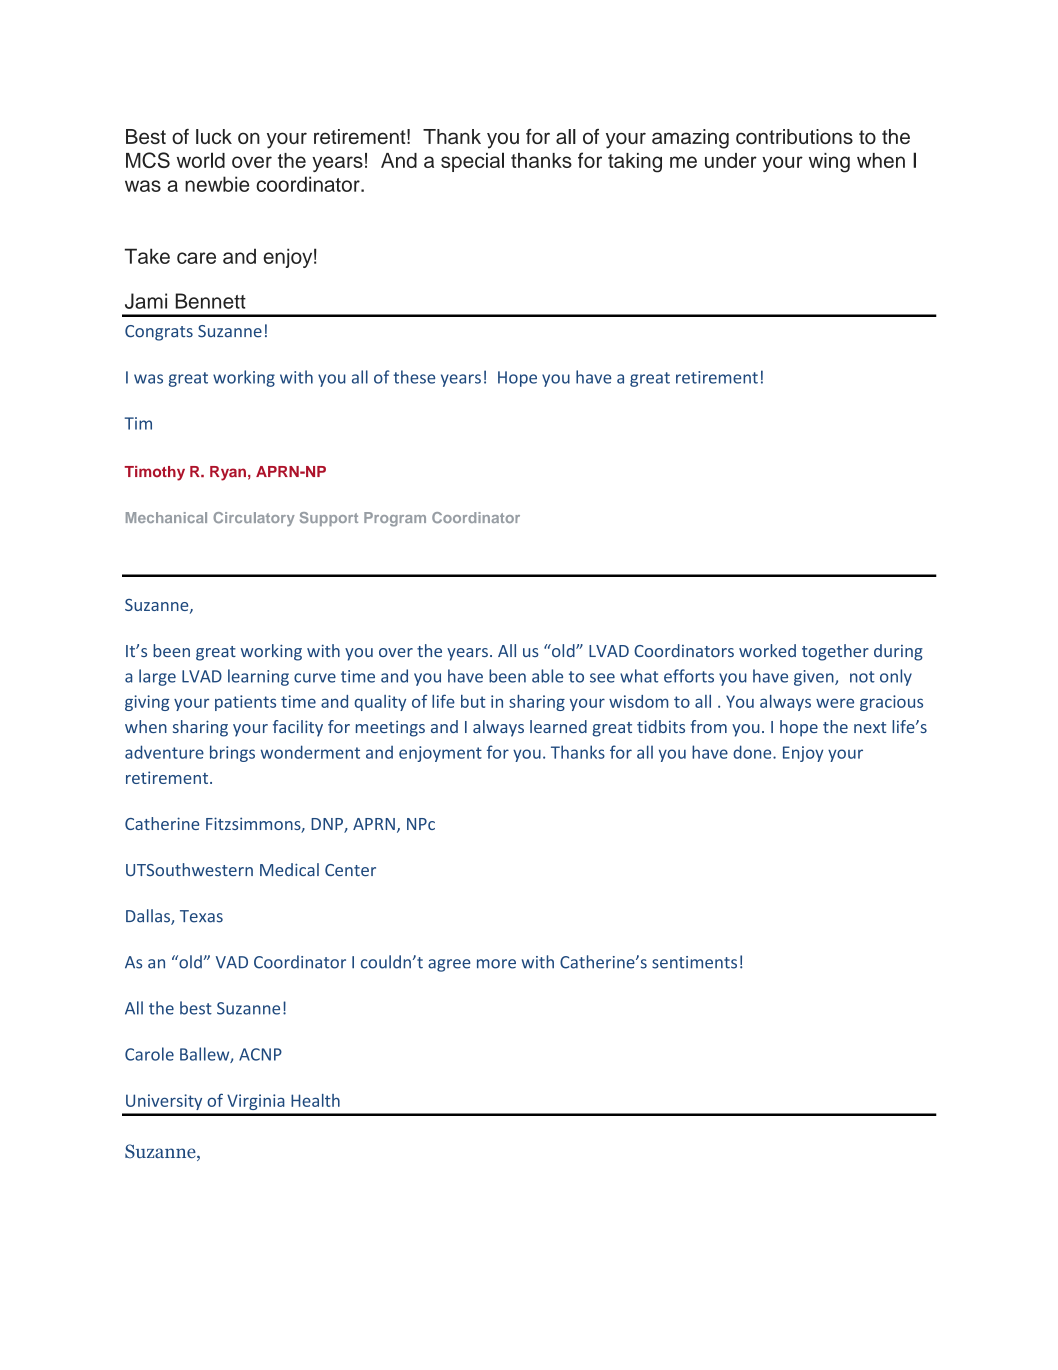  What do you see at coordinates (496, 964) in the screenshot?
I see `more` at bounding box center [496, 964].
